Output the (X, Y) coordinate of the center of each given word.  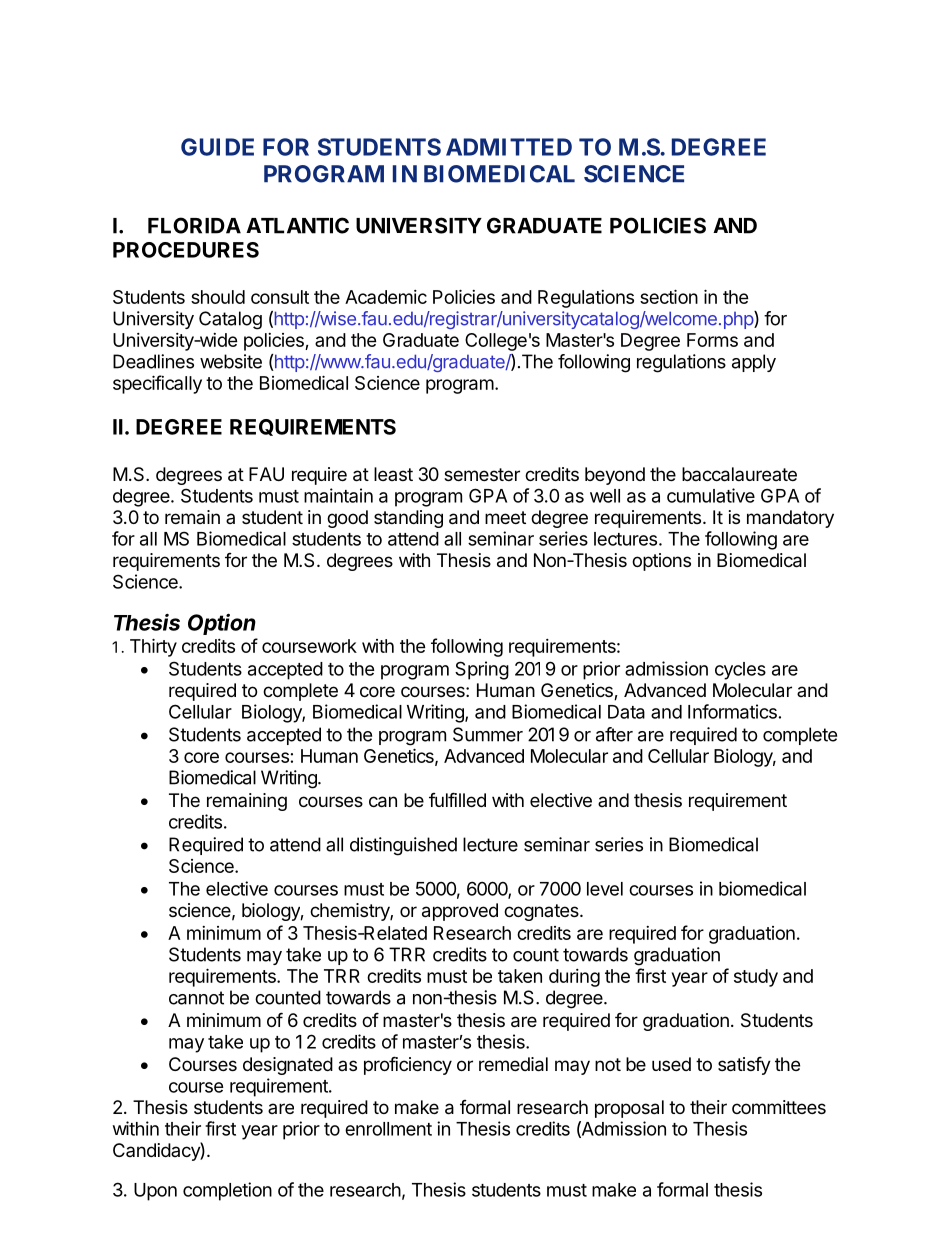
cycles (740, 671)
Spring (482, 670)
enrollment (388, 1129)
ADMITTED (509, 147)
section (669, 296)
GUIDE (217, 147)
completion (227, 1191)
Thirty (153, 647)
